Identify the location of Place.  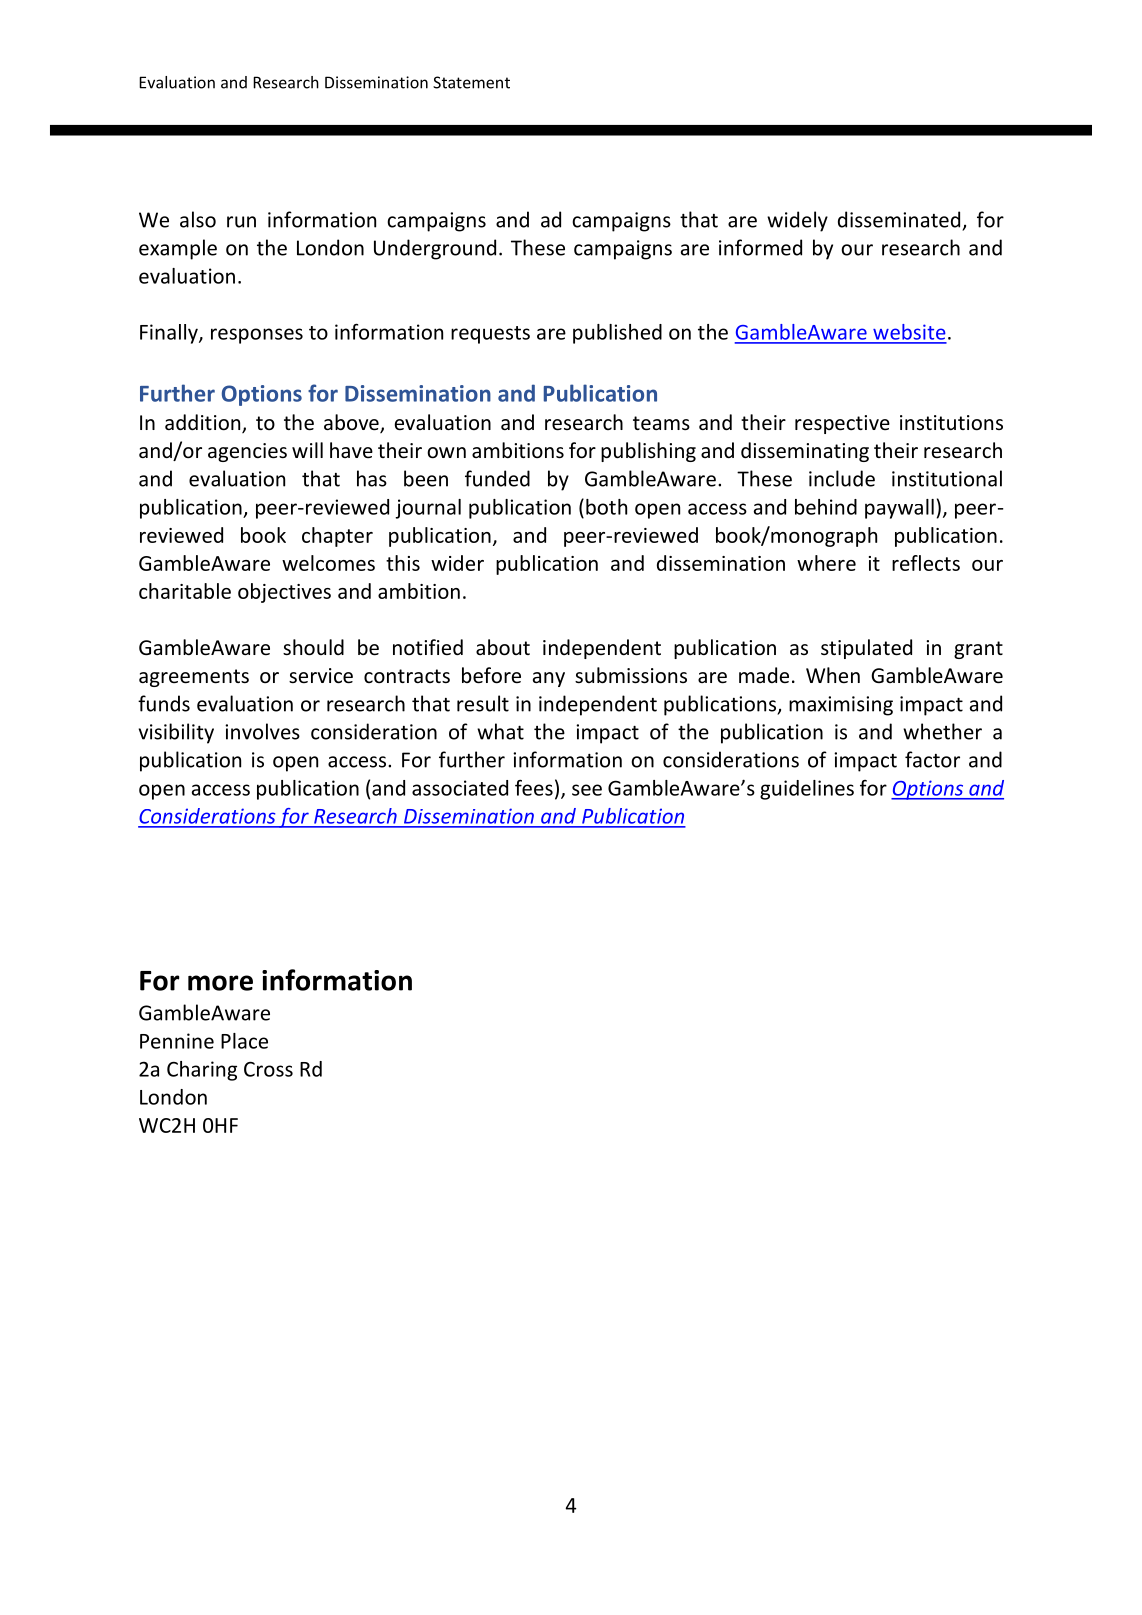
(244, 1041).
